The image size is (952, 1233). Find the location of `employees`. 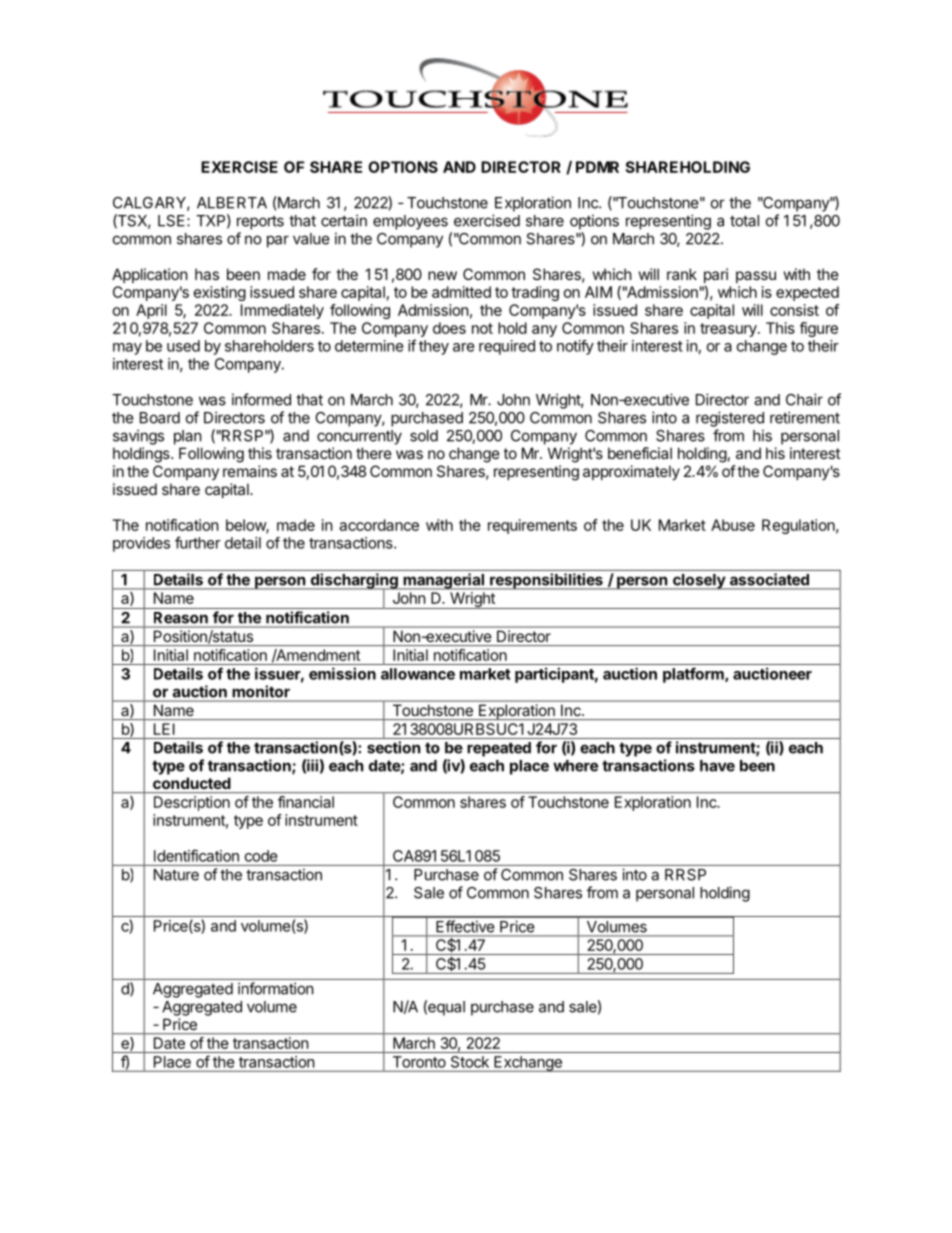

employees is located at coordinates (410, 222).
